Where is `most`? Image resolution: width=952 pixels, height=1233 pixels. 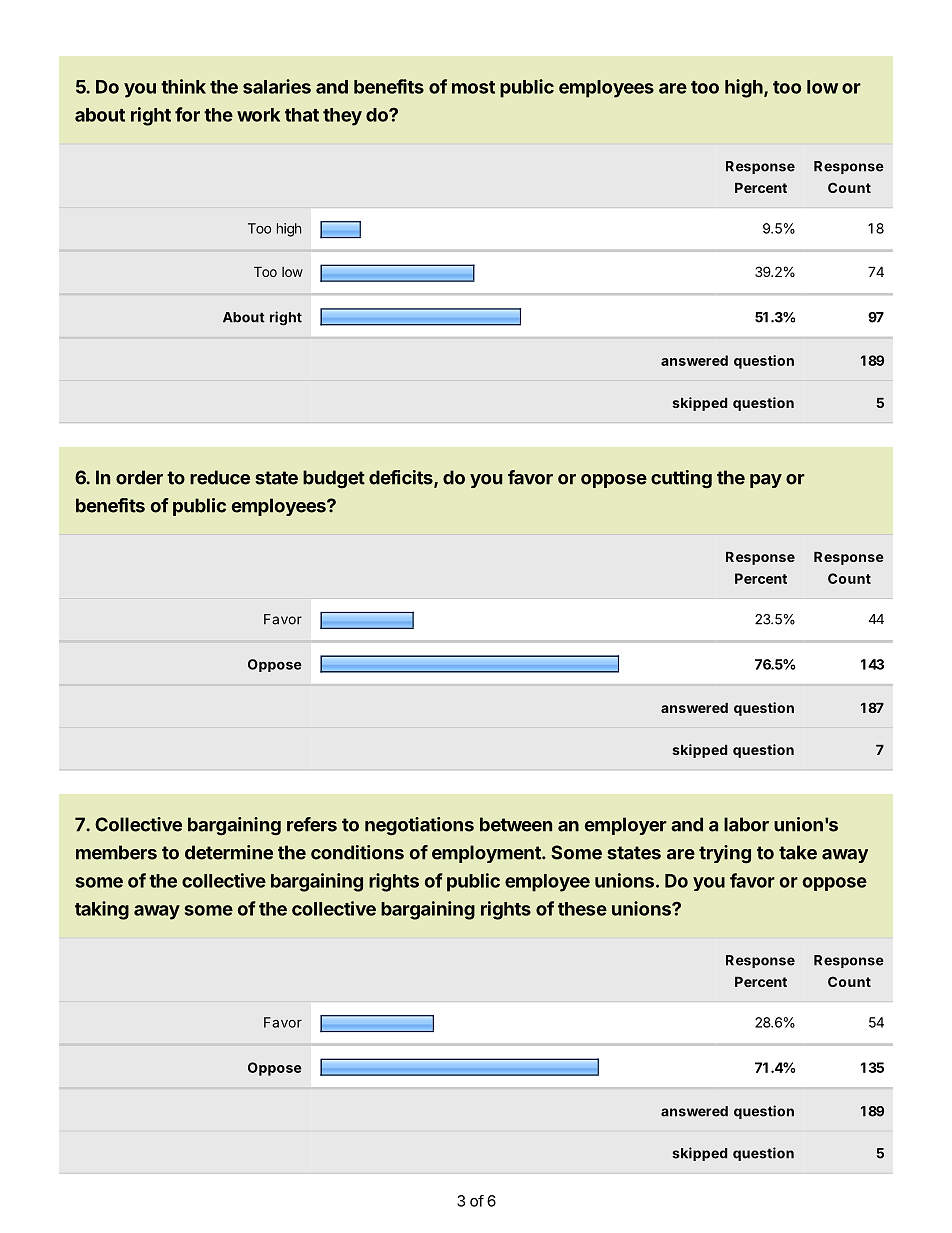 most is located at coordinates (473, 87).
